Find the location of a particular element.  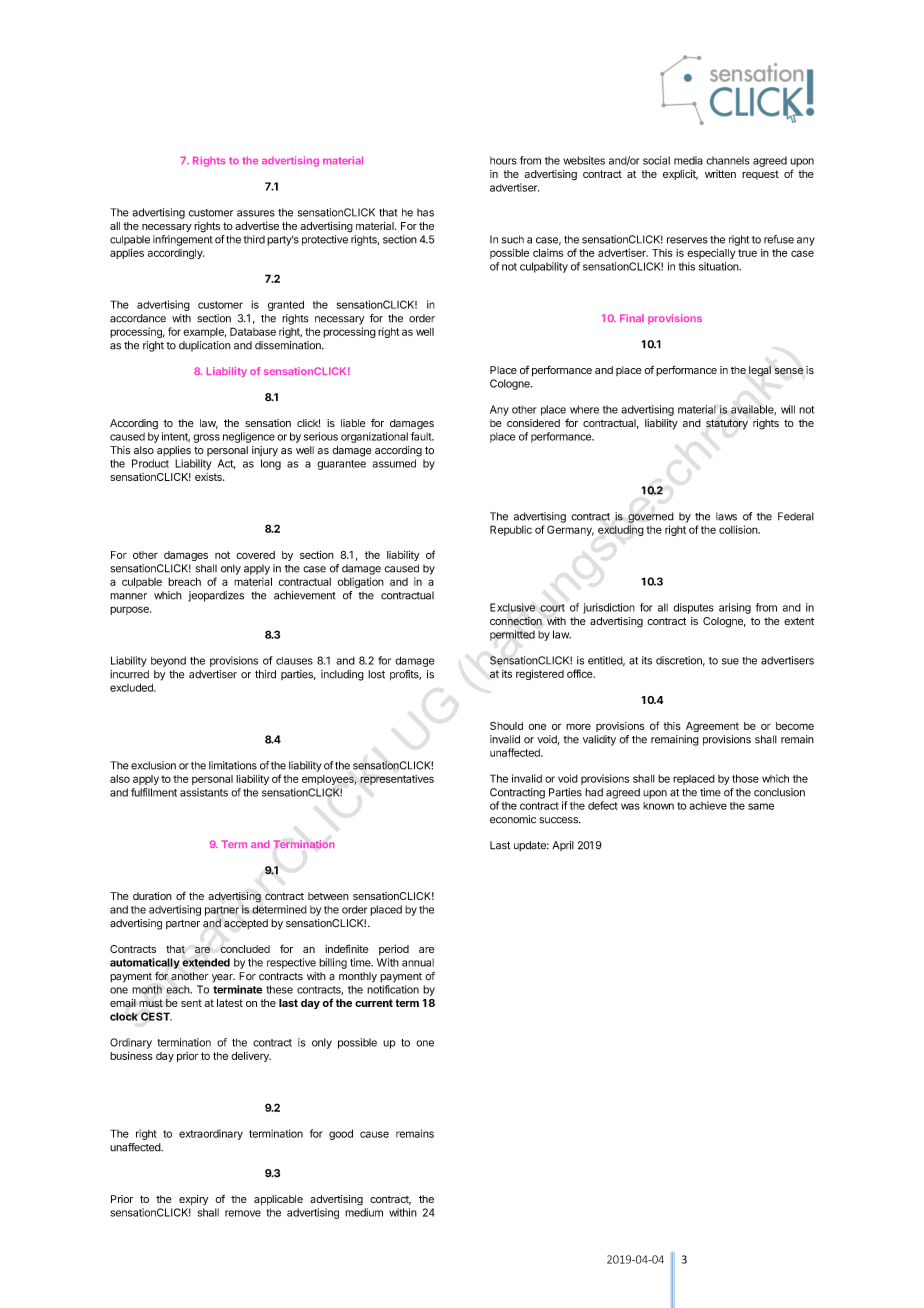

medium is located at coordinates (364, 1212).
